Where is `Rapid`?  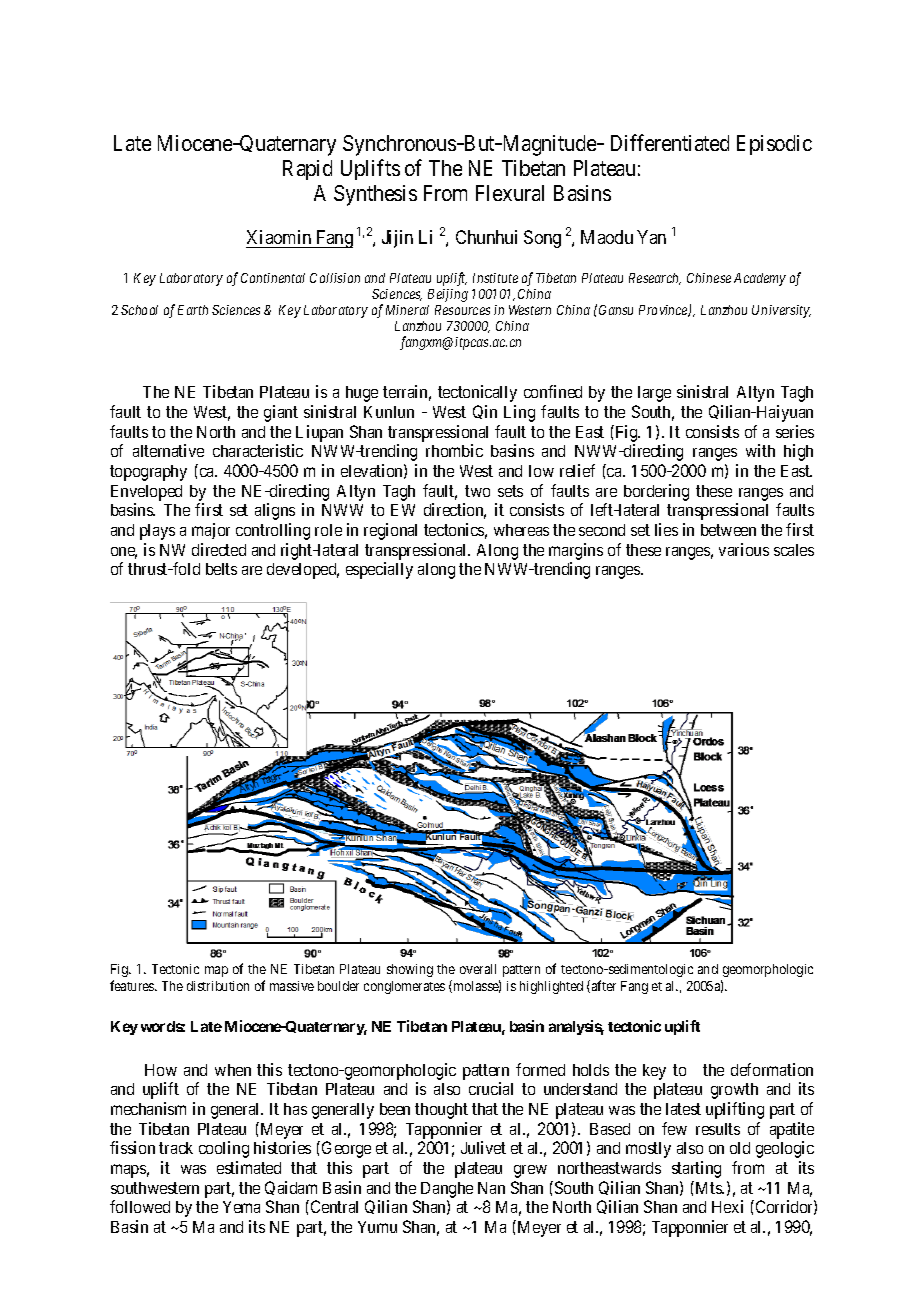
Rapid is located at coordinates (307, 170).
